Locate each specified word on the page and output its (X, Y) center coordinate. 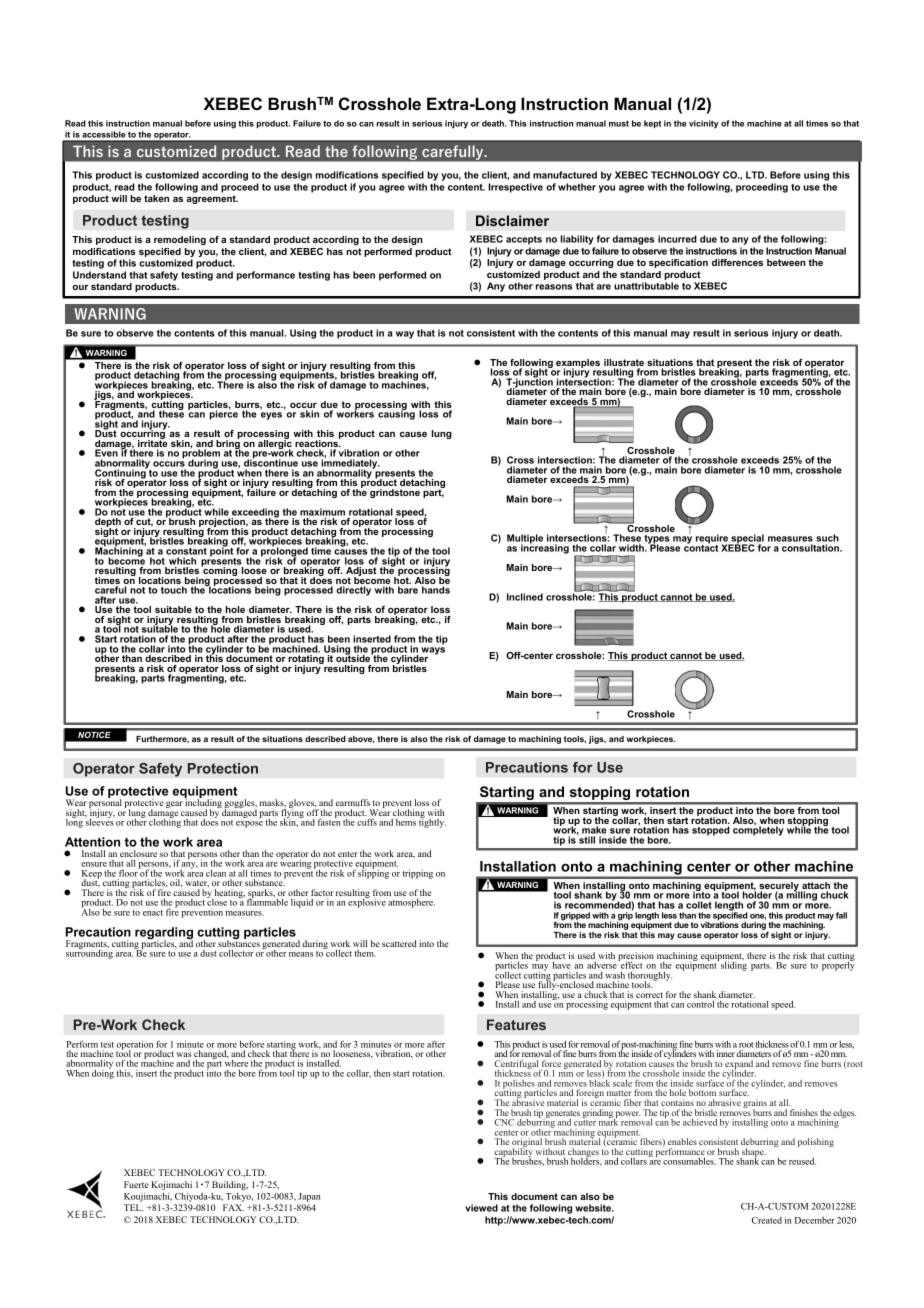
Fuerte (136, 1184)
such (827, 539)
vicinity (704, 124)
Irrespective (515, 188)
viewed (481, 1208)
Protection (223, 768)
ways (433, 651)
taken (156, 198)
